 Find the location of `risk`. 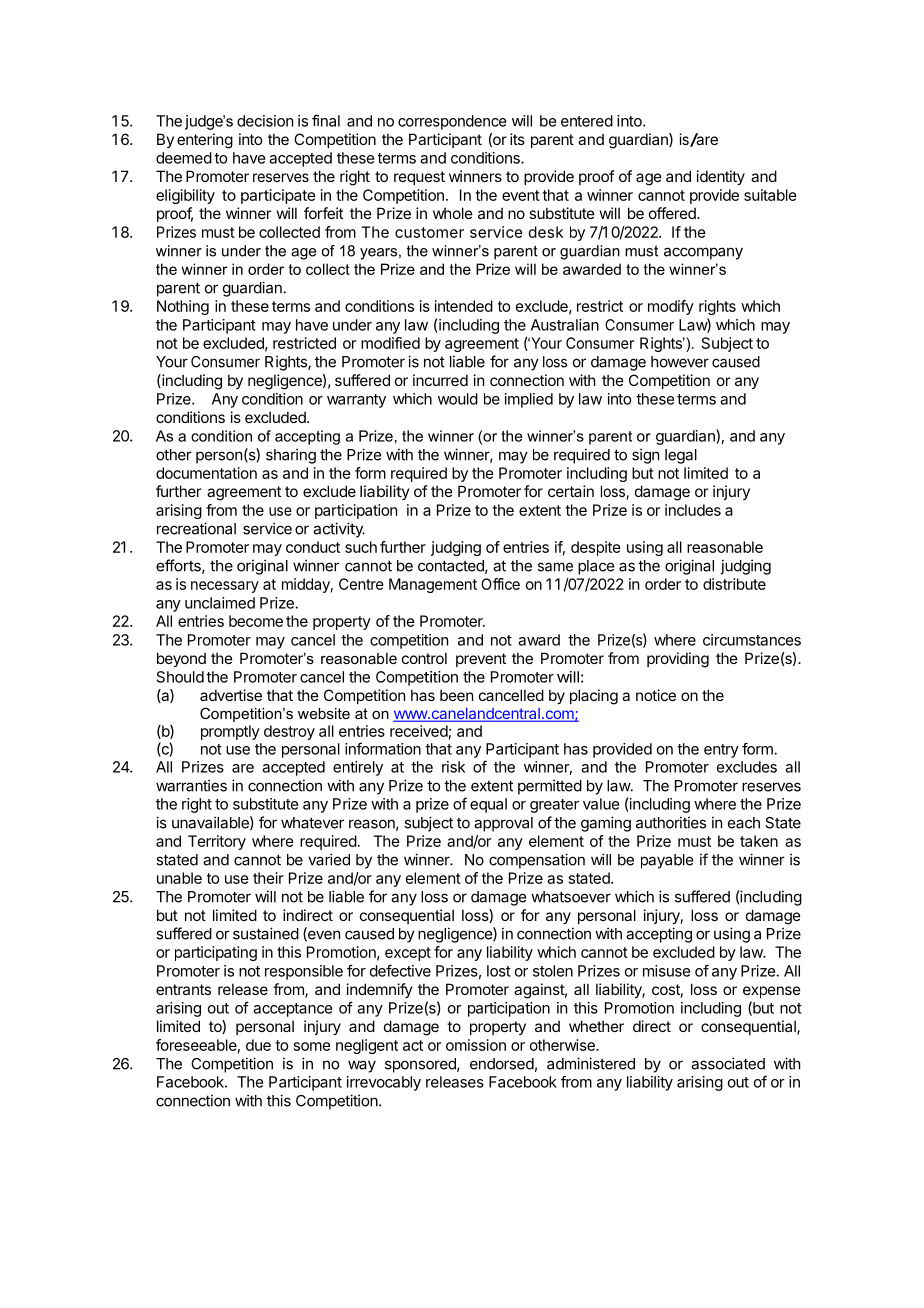

risk is located at coordinates (453, 767).
